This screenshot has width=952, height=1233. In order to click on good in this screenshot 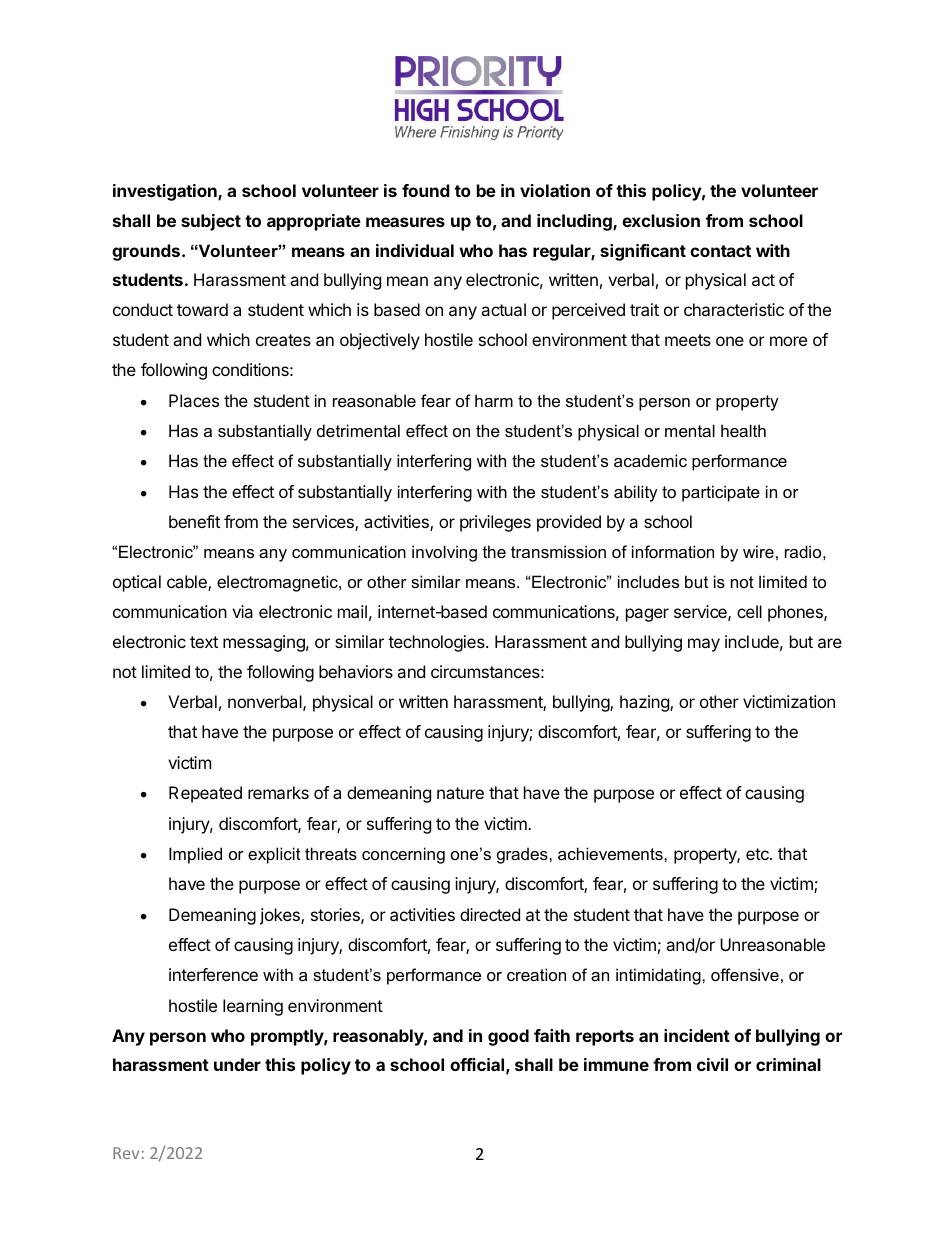, I will do `click(508, 1037)`.
